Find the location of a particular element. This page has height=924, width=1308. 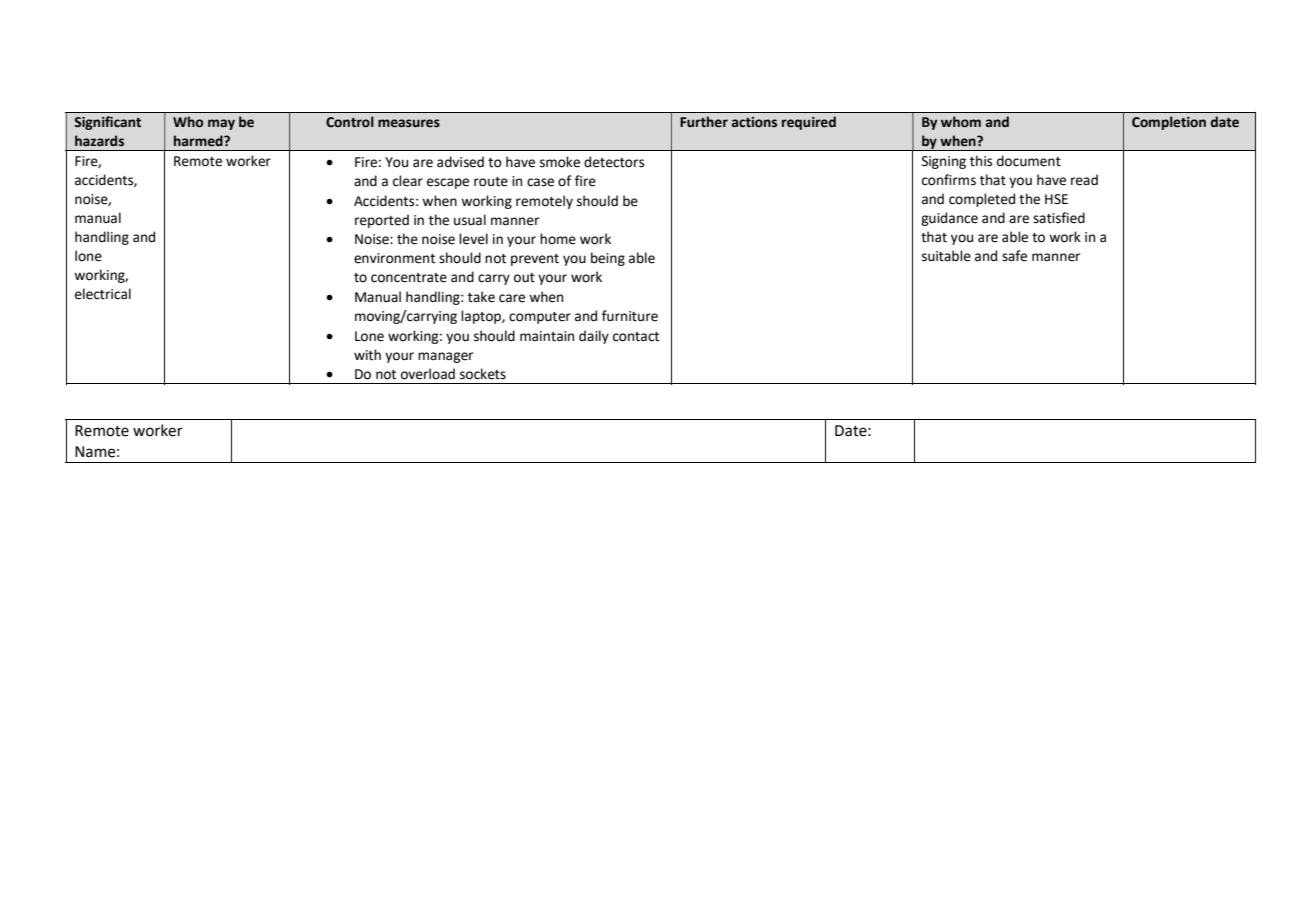

contact is located at coordinates (636, 337).
